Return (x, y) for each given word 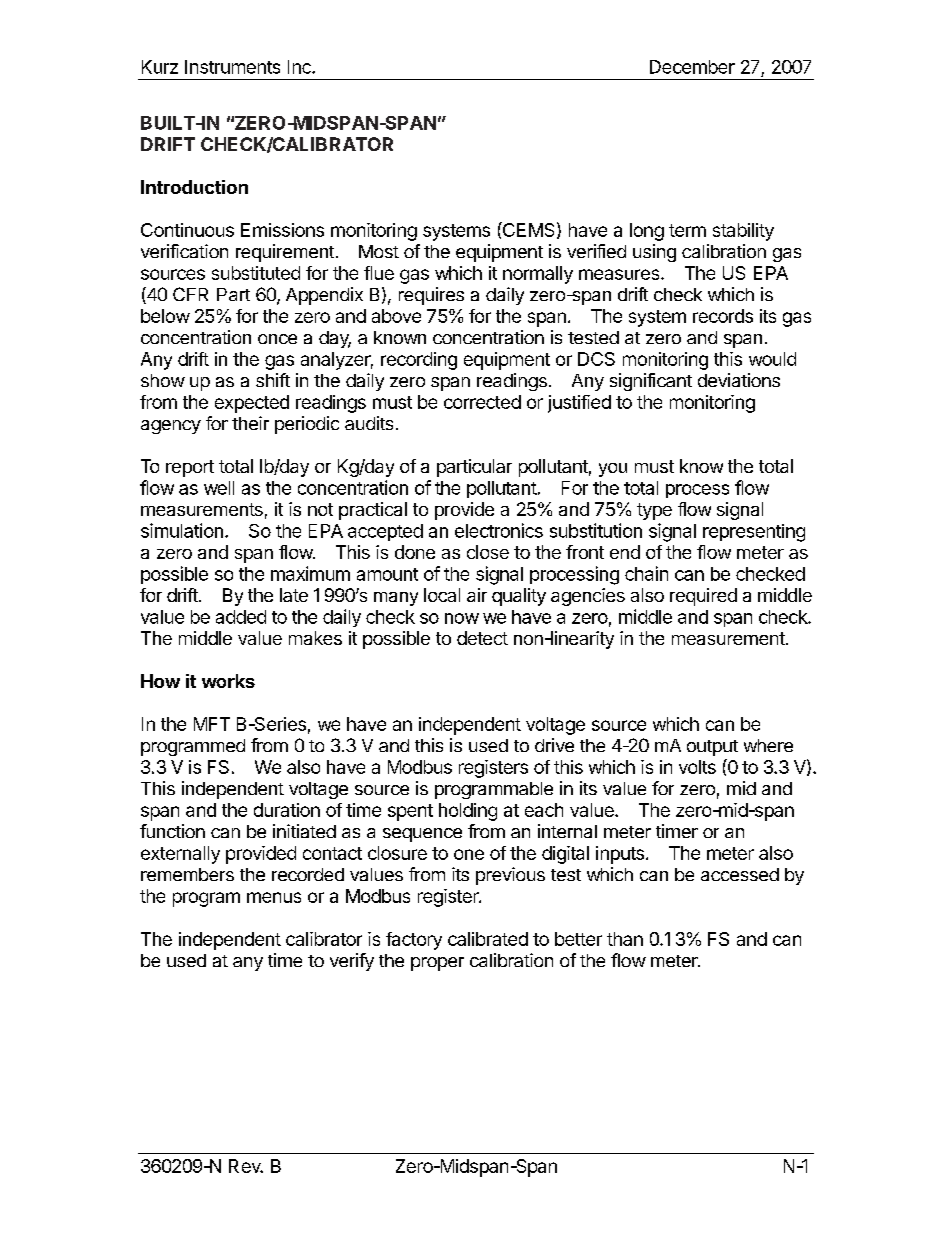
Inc (300, 67)
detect (482, 638)
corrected (482, 402)
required (703, 597)
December (692, 67)
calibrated (488, 939)
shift (273, 380)
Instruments (232, 67)
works (228, 681)
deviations (739, 380)
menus (274, 897)
